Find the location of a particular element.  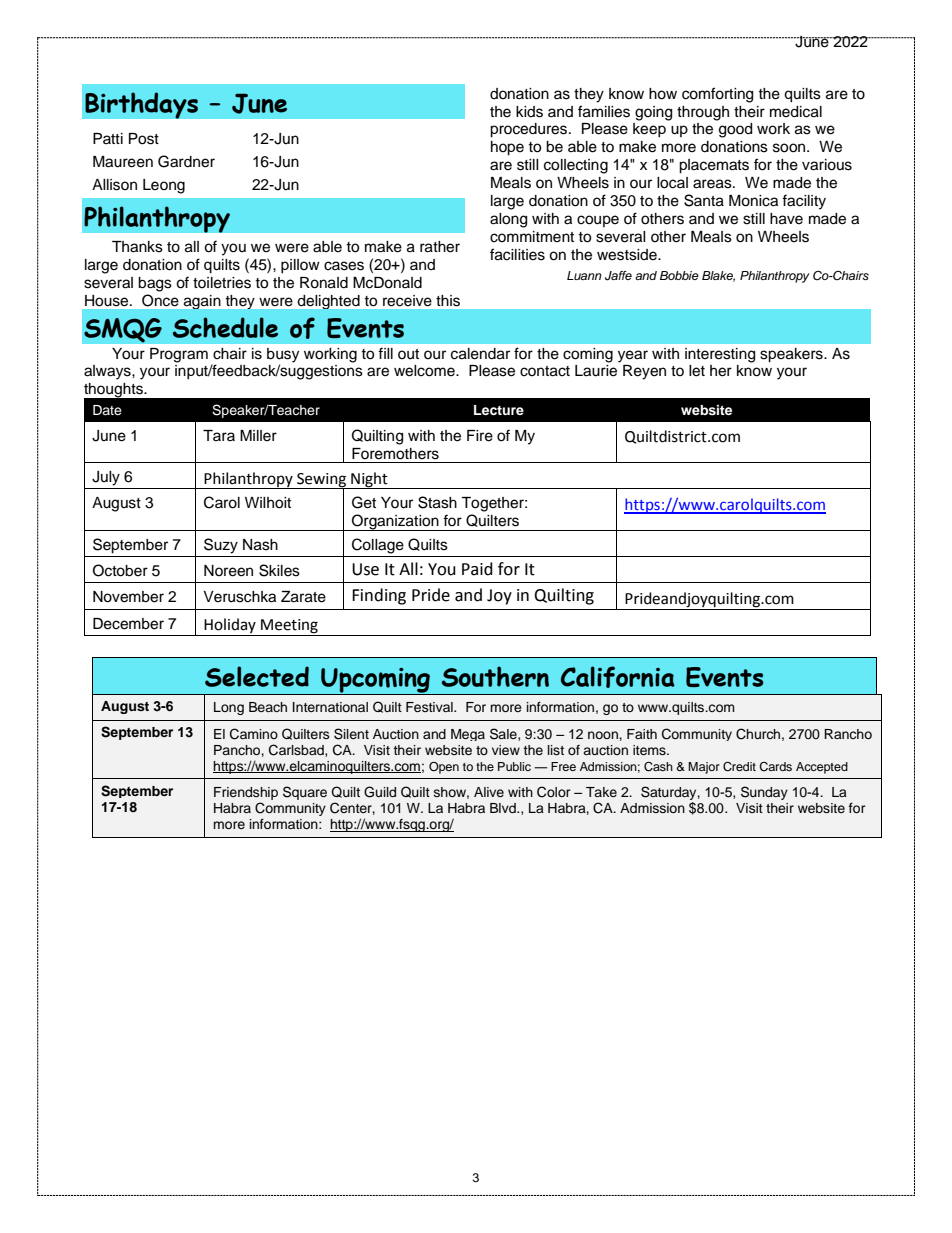

Tara is located at coordinates (219, 435).
